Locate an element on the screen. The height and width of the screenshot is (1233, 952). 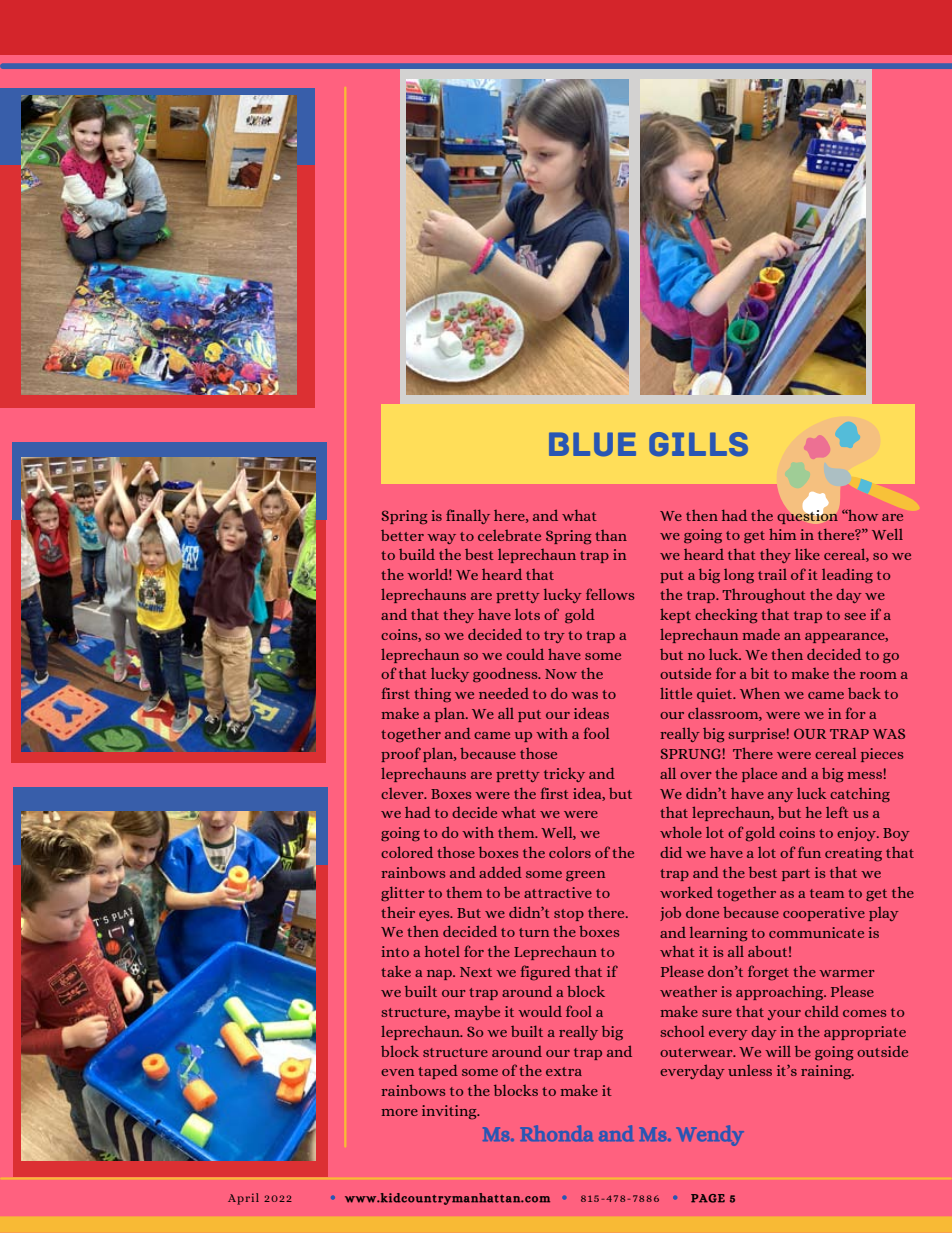
Blue is located at coordinates (592, 444).
